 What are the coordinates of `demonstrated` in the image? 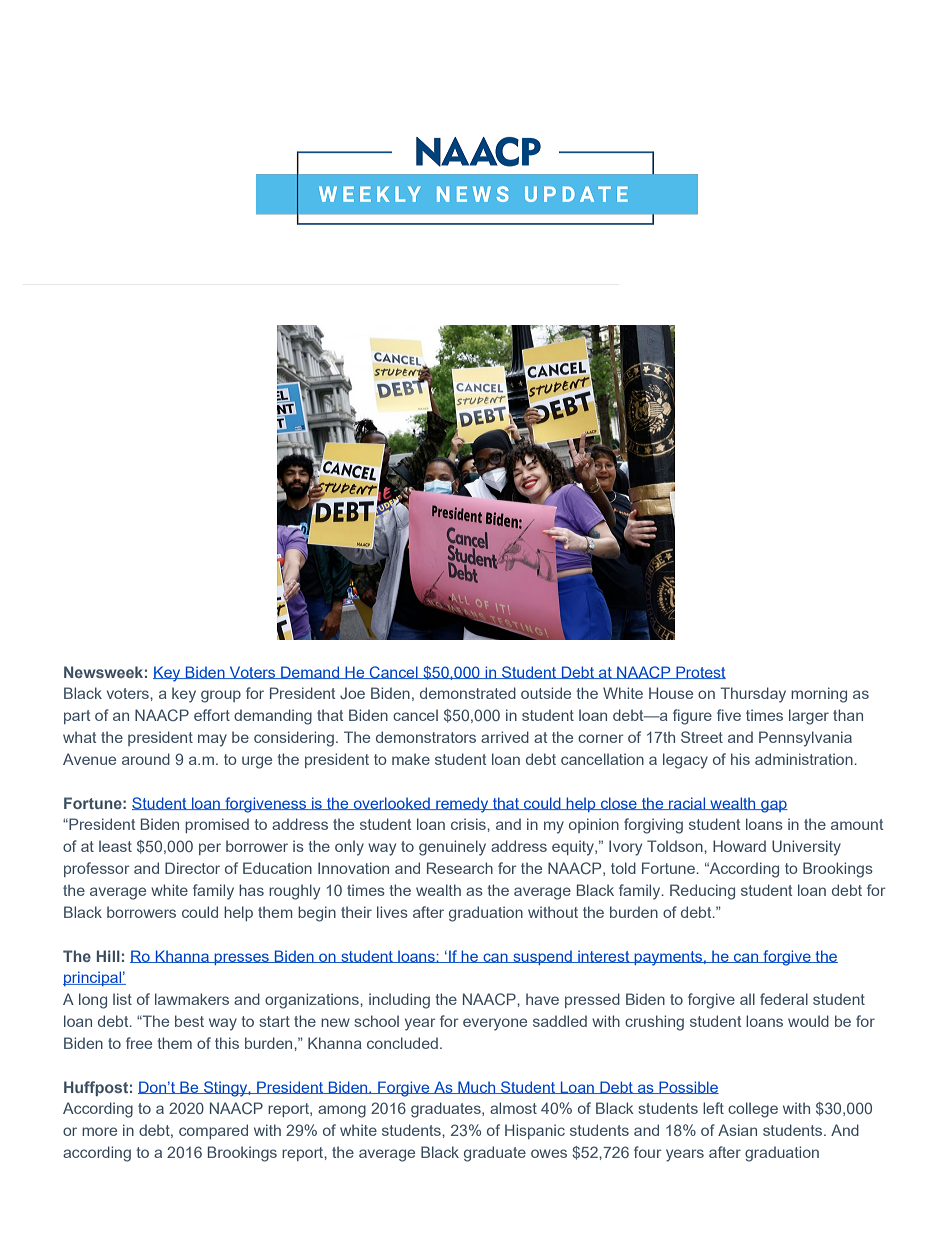 It's located at (468, 693).
